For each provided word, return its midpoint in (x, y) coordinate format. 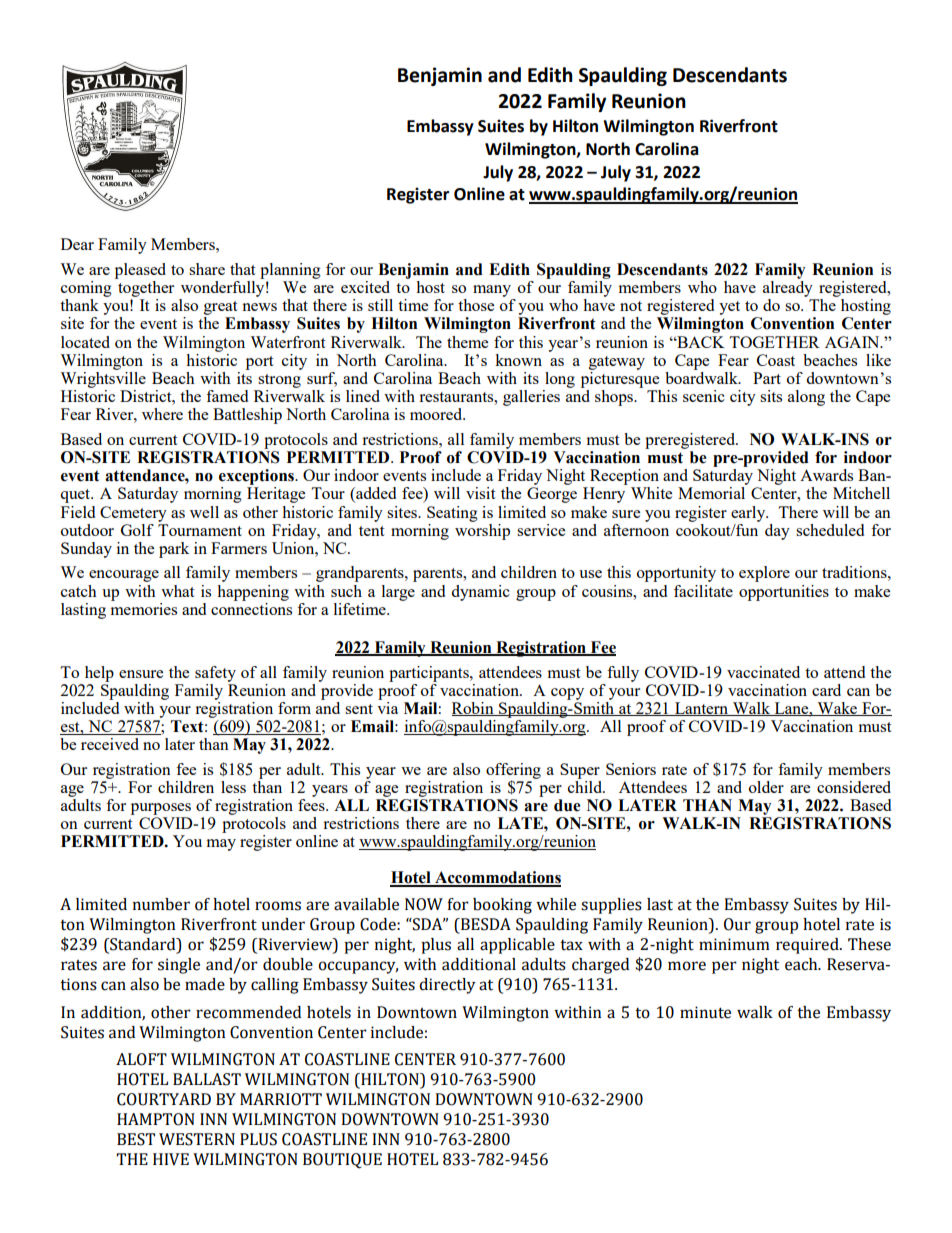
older (766, 787)
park (174, 550)
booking (502, 906)
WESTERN (197, 1139)
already (788, 289)
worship (482, 530)
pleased (140, 271)
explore (764, 574)
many (492, 291)
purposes (161, 809)
